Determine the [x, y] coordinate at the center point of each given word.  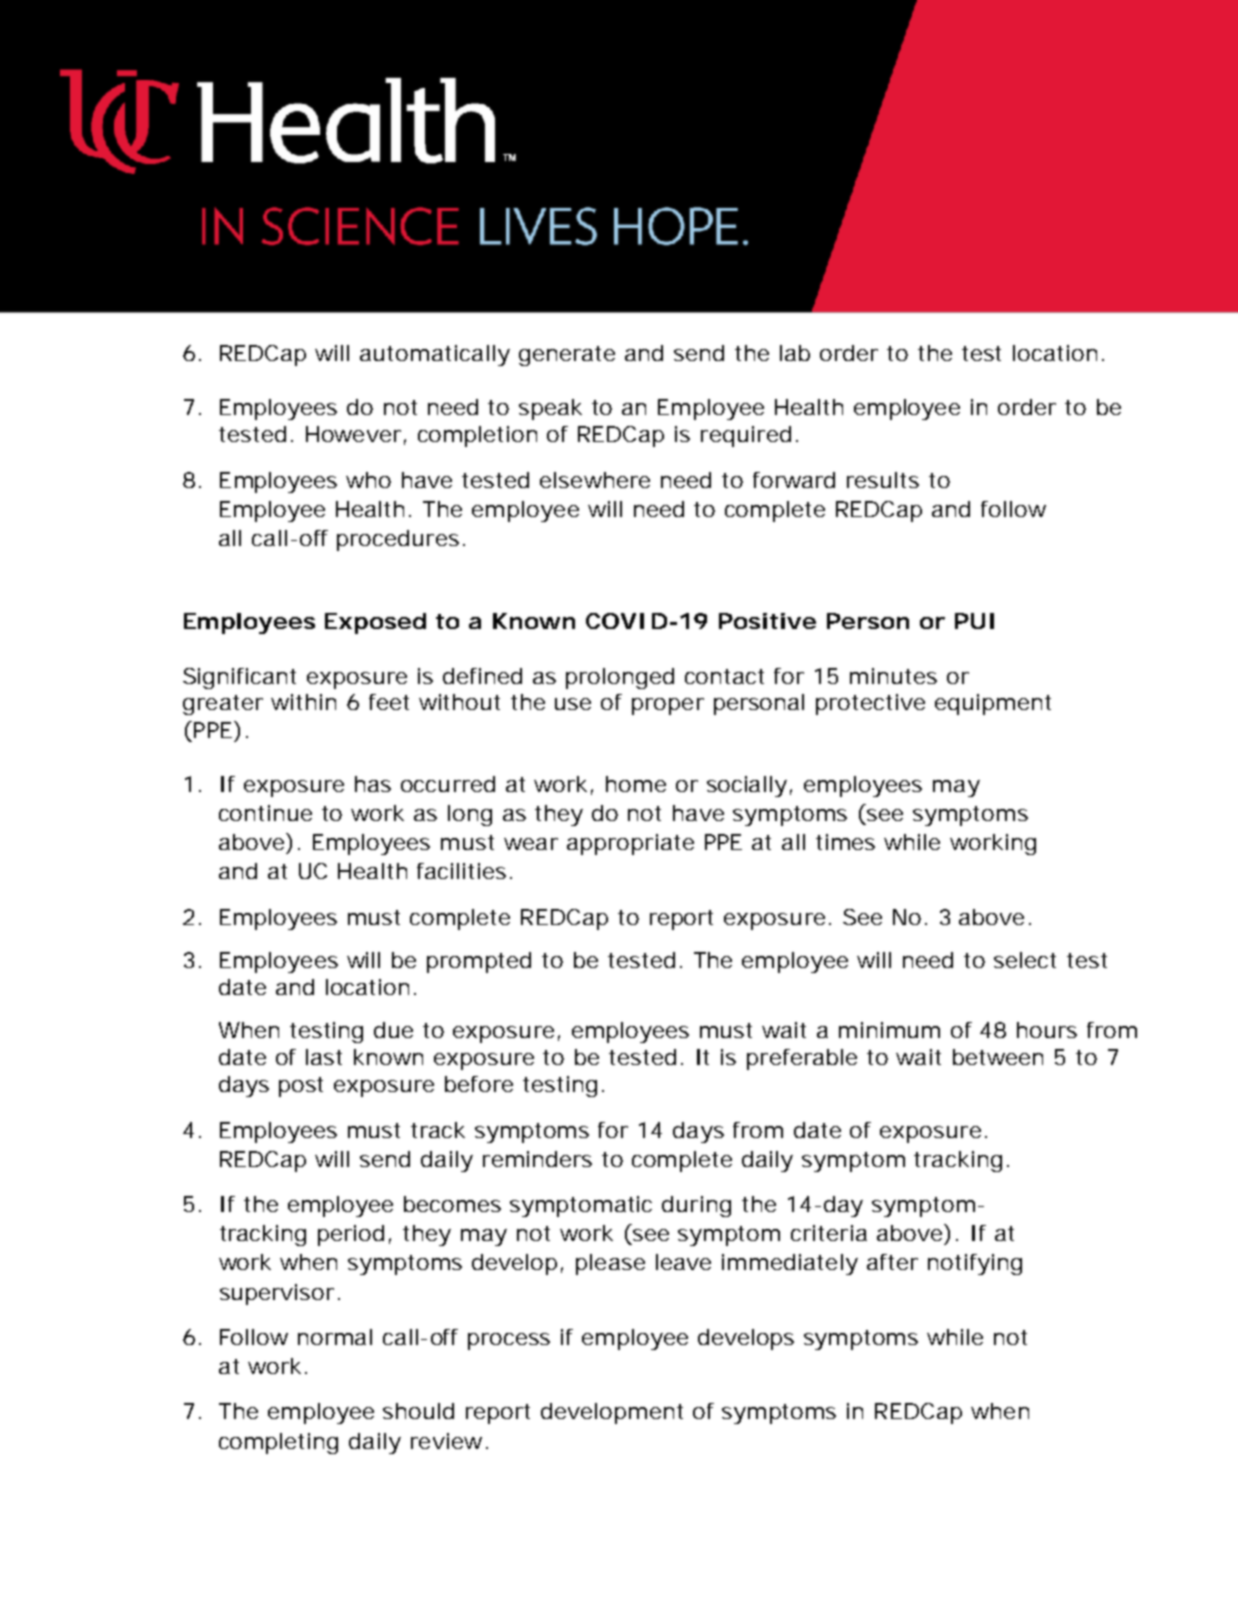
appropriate [630, 844]
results [883, 480]
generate [567, 356]
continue [265, 813]
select [1025, 960]
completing [278, 1443]
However [353, 434]
